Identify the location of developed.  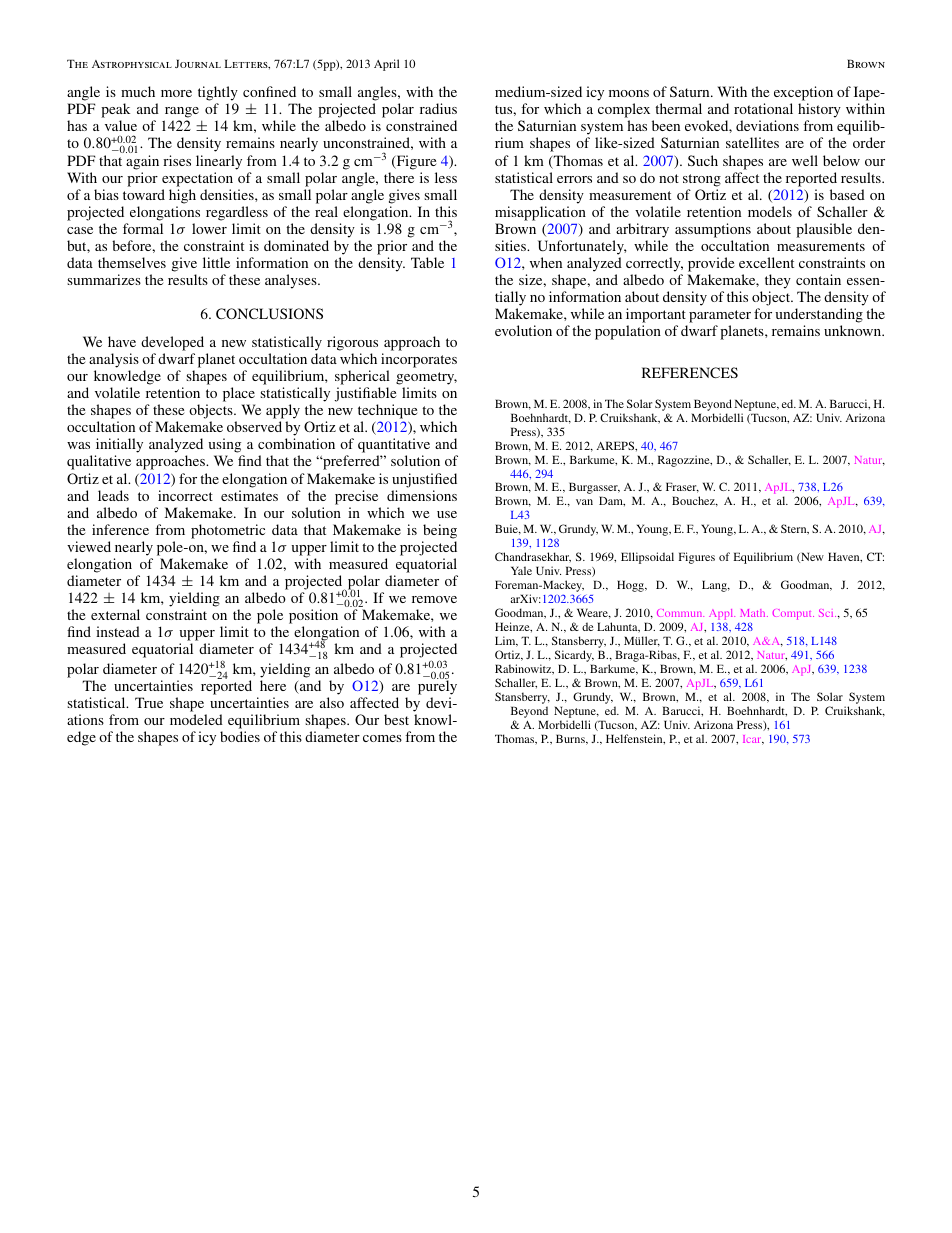
(172, 343).
